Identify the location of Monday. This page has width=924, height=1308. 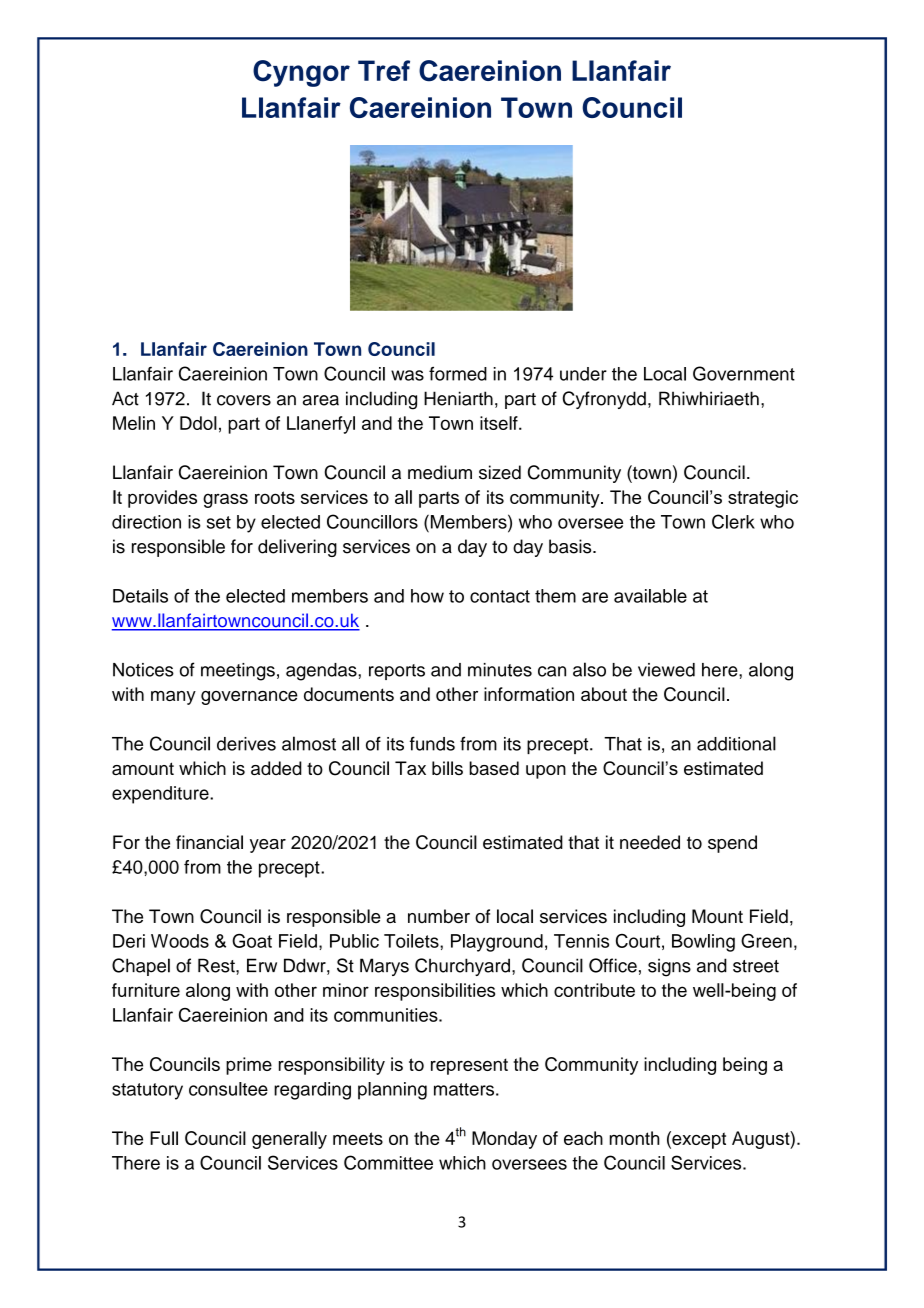
(504, 1140).
